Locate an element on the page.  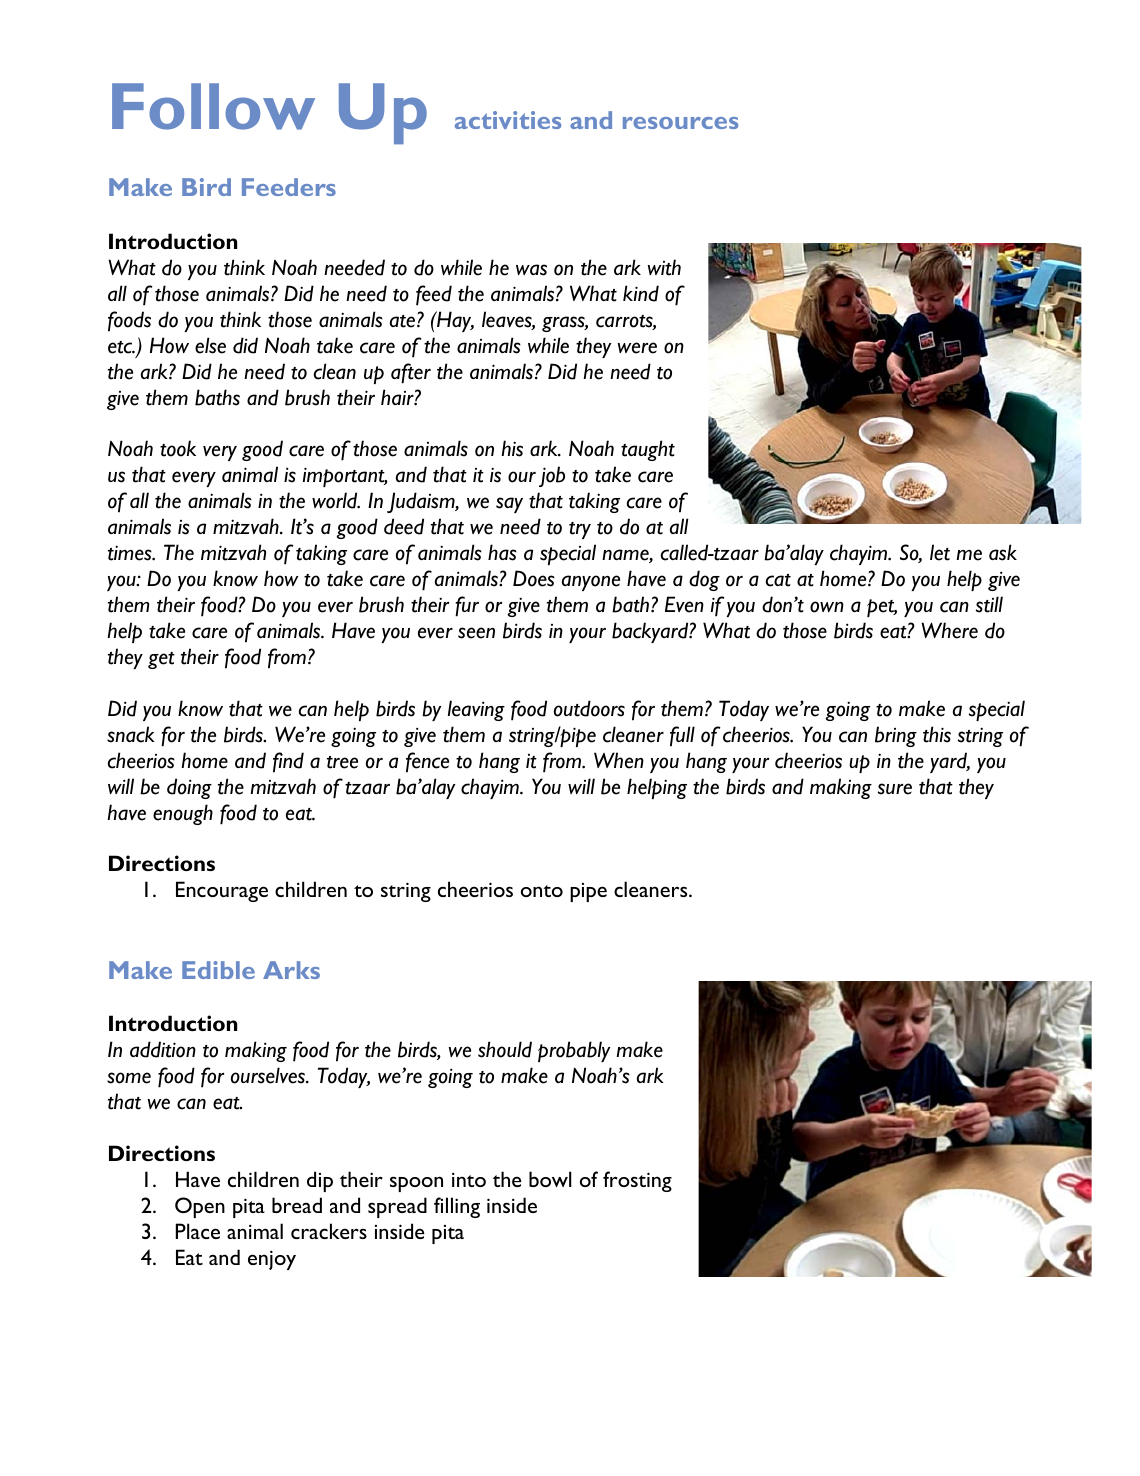
outdoors is located at coordinates (589, 708).
